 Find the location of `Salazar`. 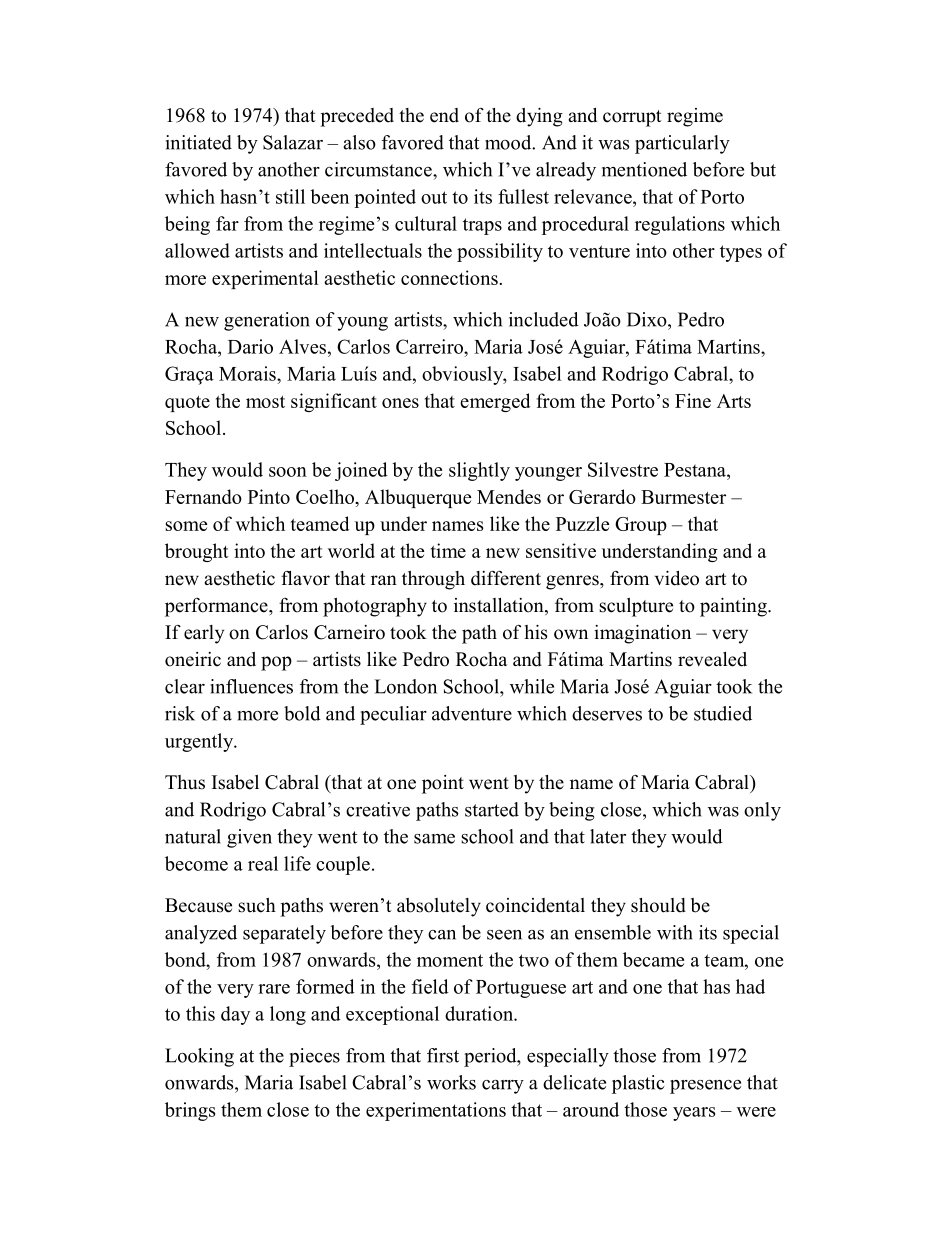

Salazar is located at coordinates (293, 142).
